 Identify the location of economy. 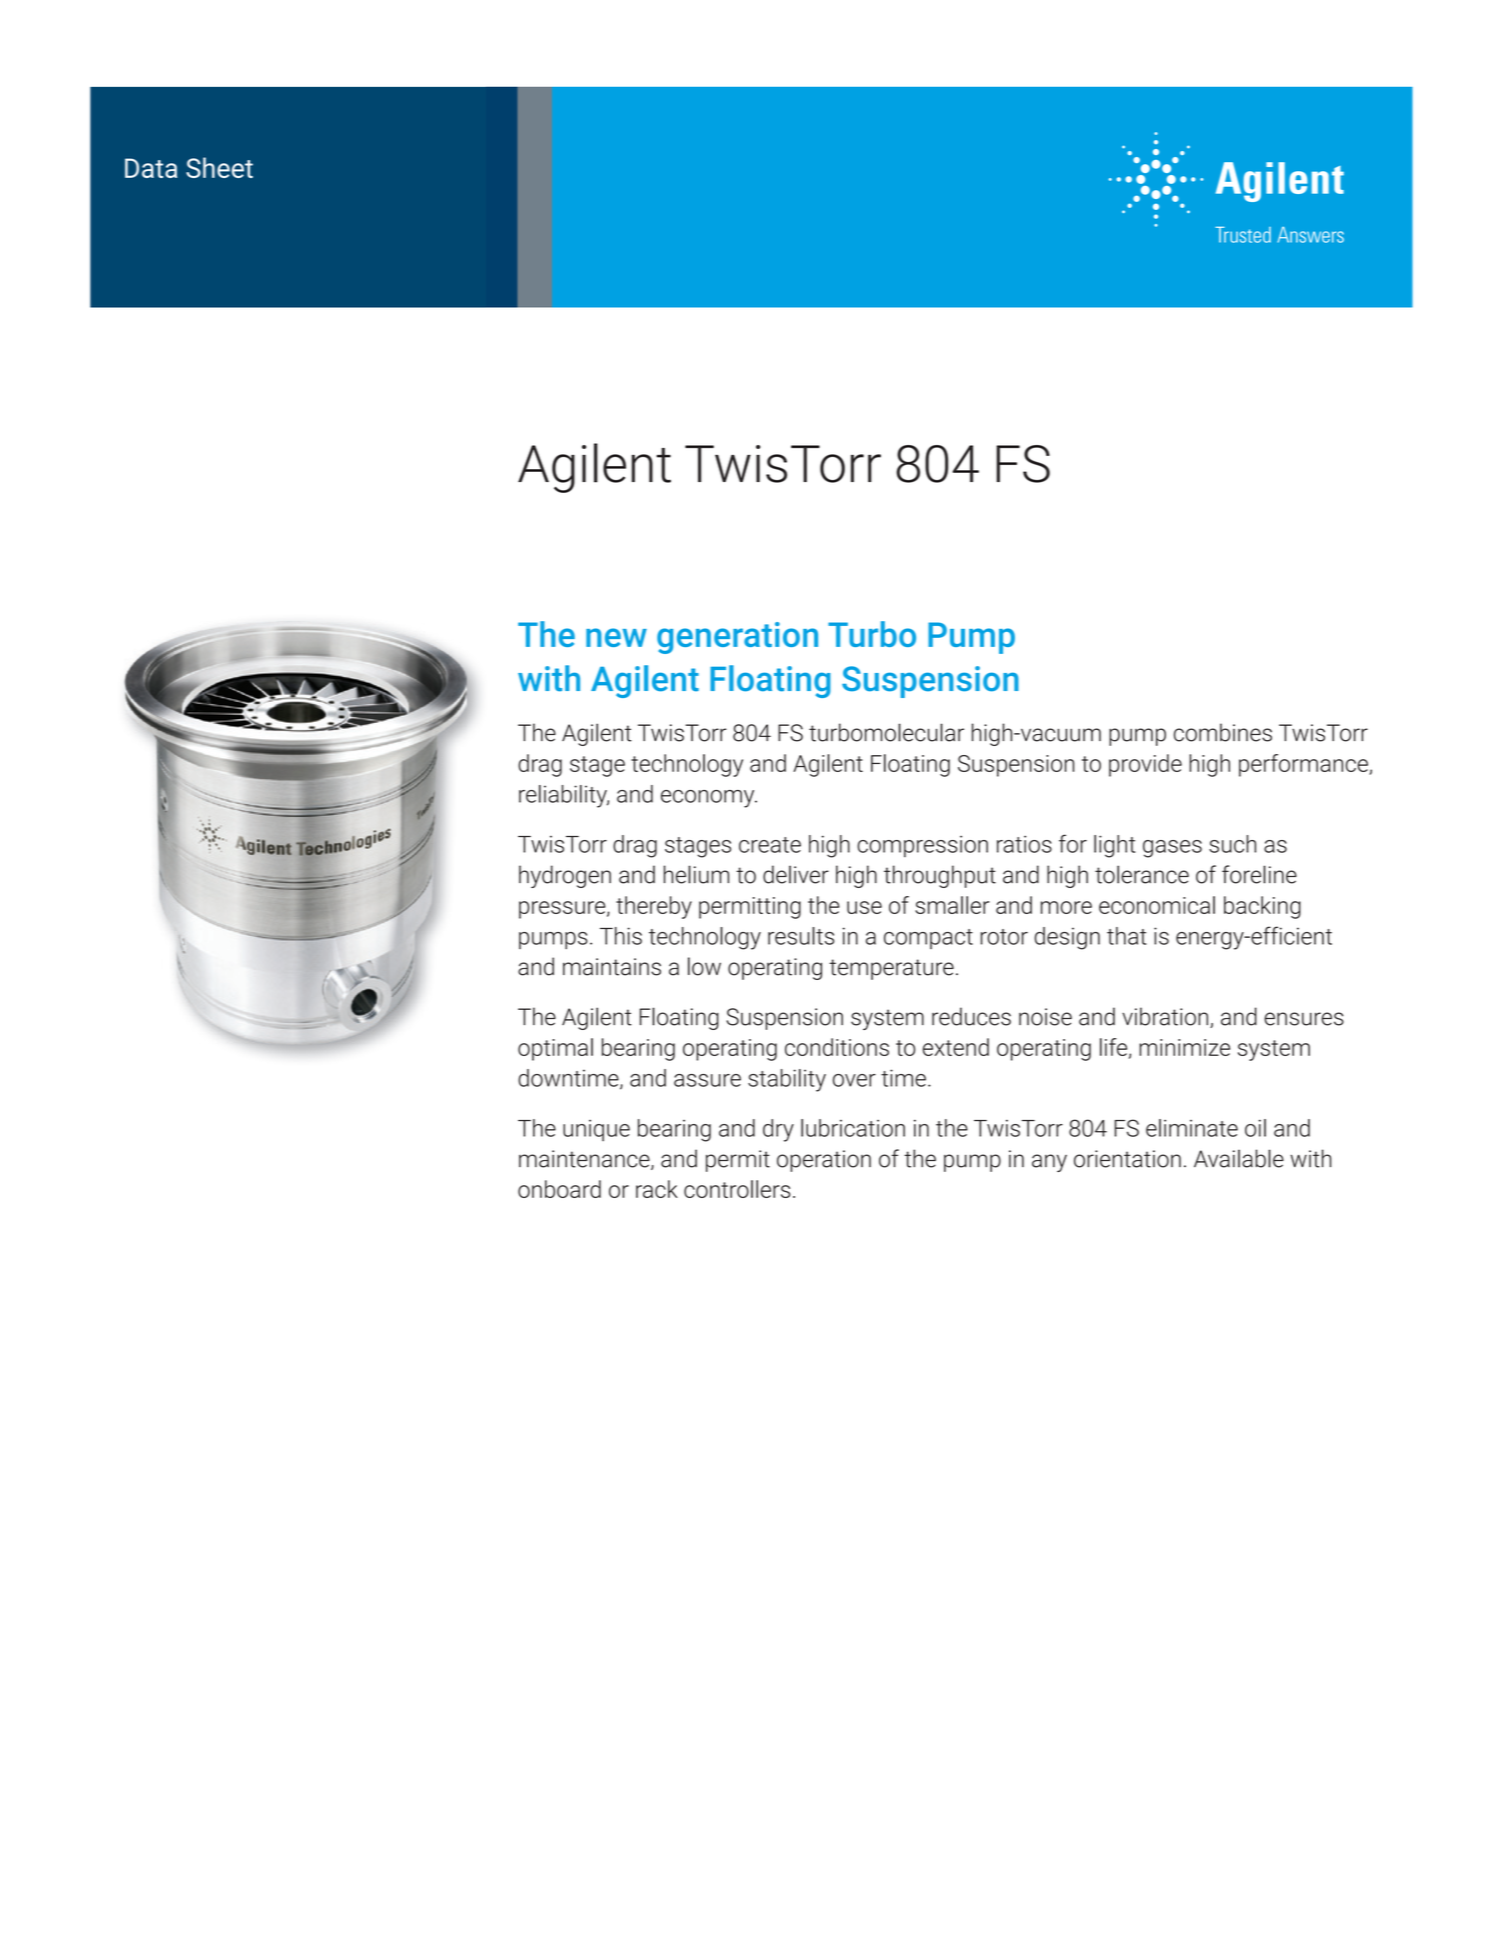
(709, 799).
